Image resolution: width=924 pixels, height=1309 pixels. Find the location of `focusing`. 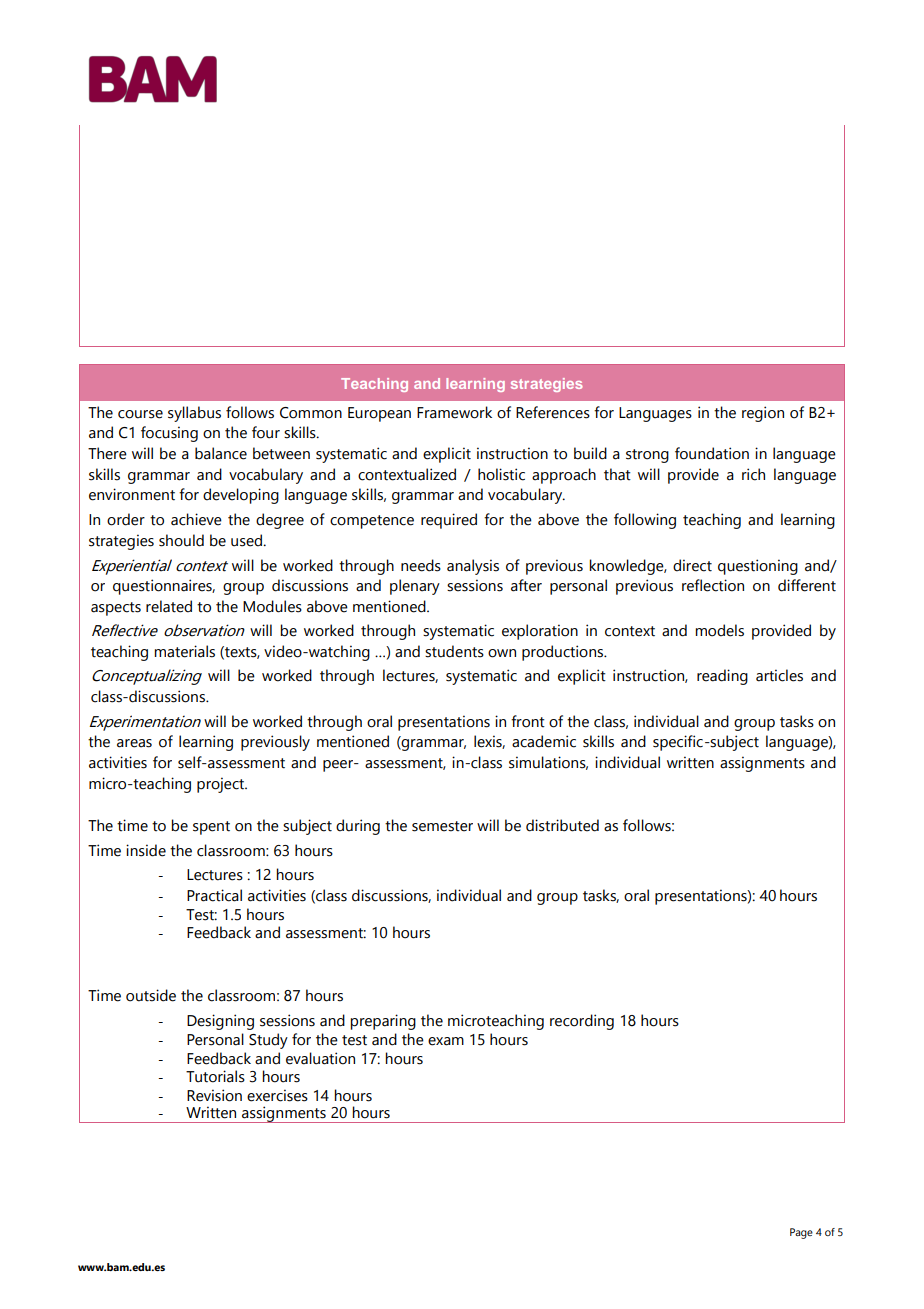

focusing is located at coordinates (169, 434).
